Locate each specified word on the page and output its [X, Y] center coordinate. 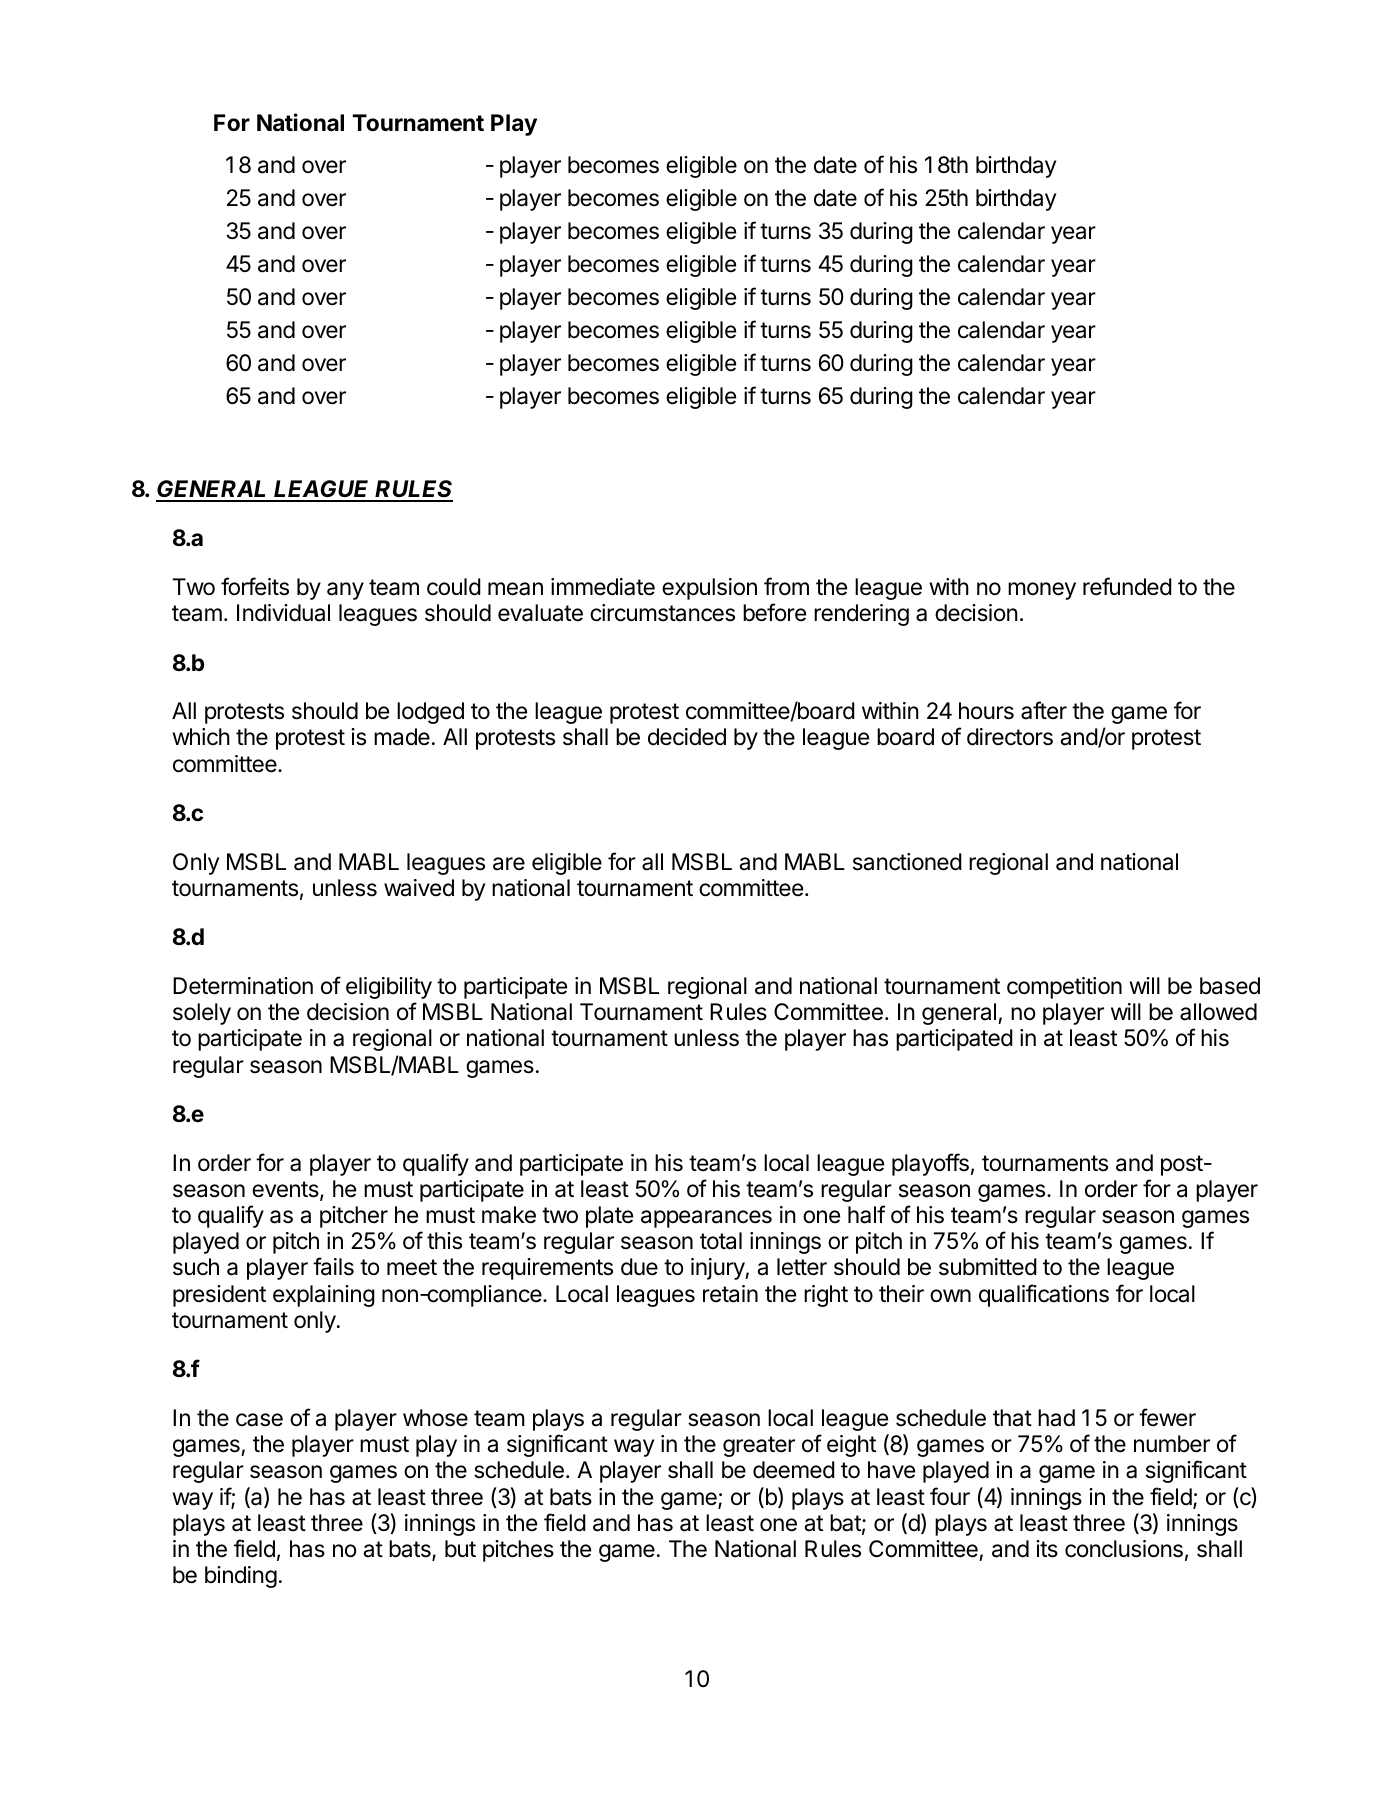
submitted [988, 1267]
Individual [283, 613]
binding [241, 1577]
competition [1064, 988]
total [721, 1241]
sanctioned [907, 862]
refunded [1127, 586]
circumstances [662, 613]
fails [333, 1266]
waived [419, 888]
